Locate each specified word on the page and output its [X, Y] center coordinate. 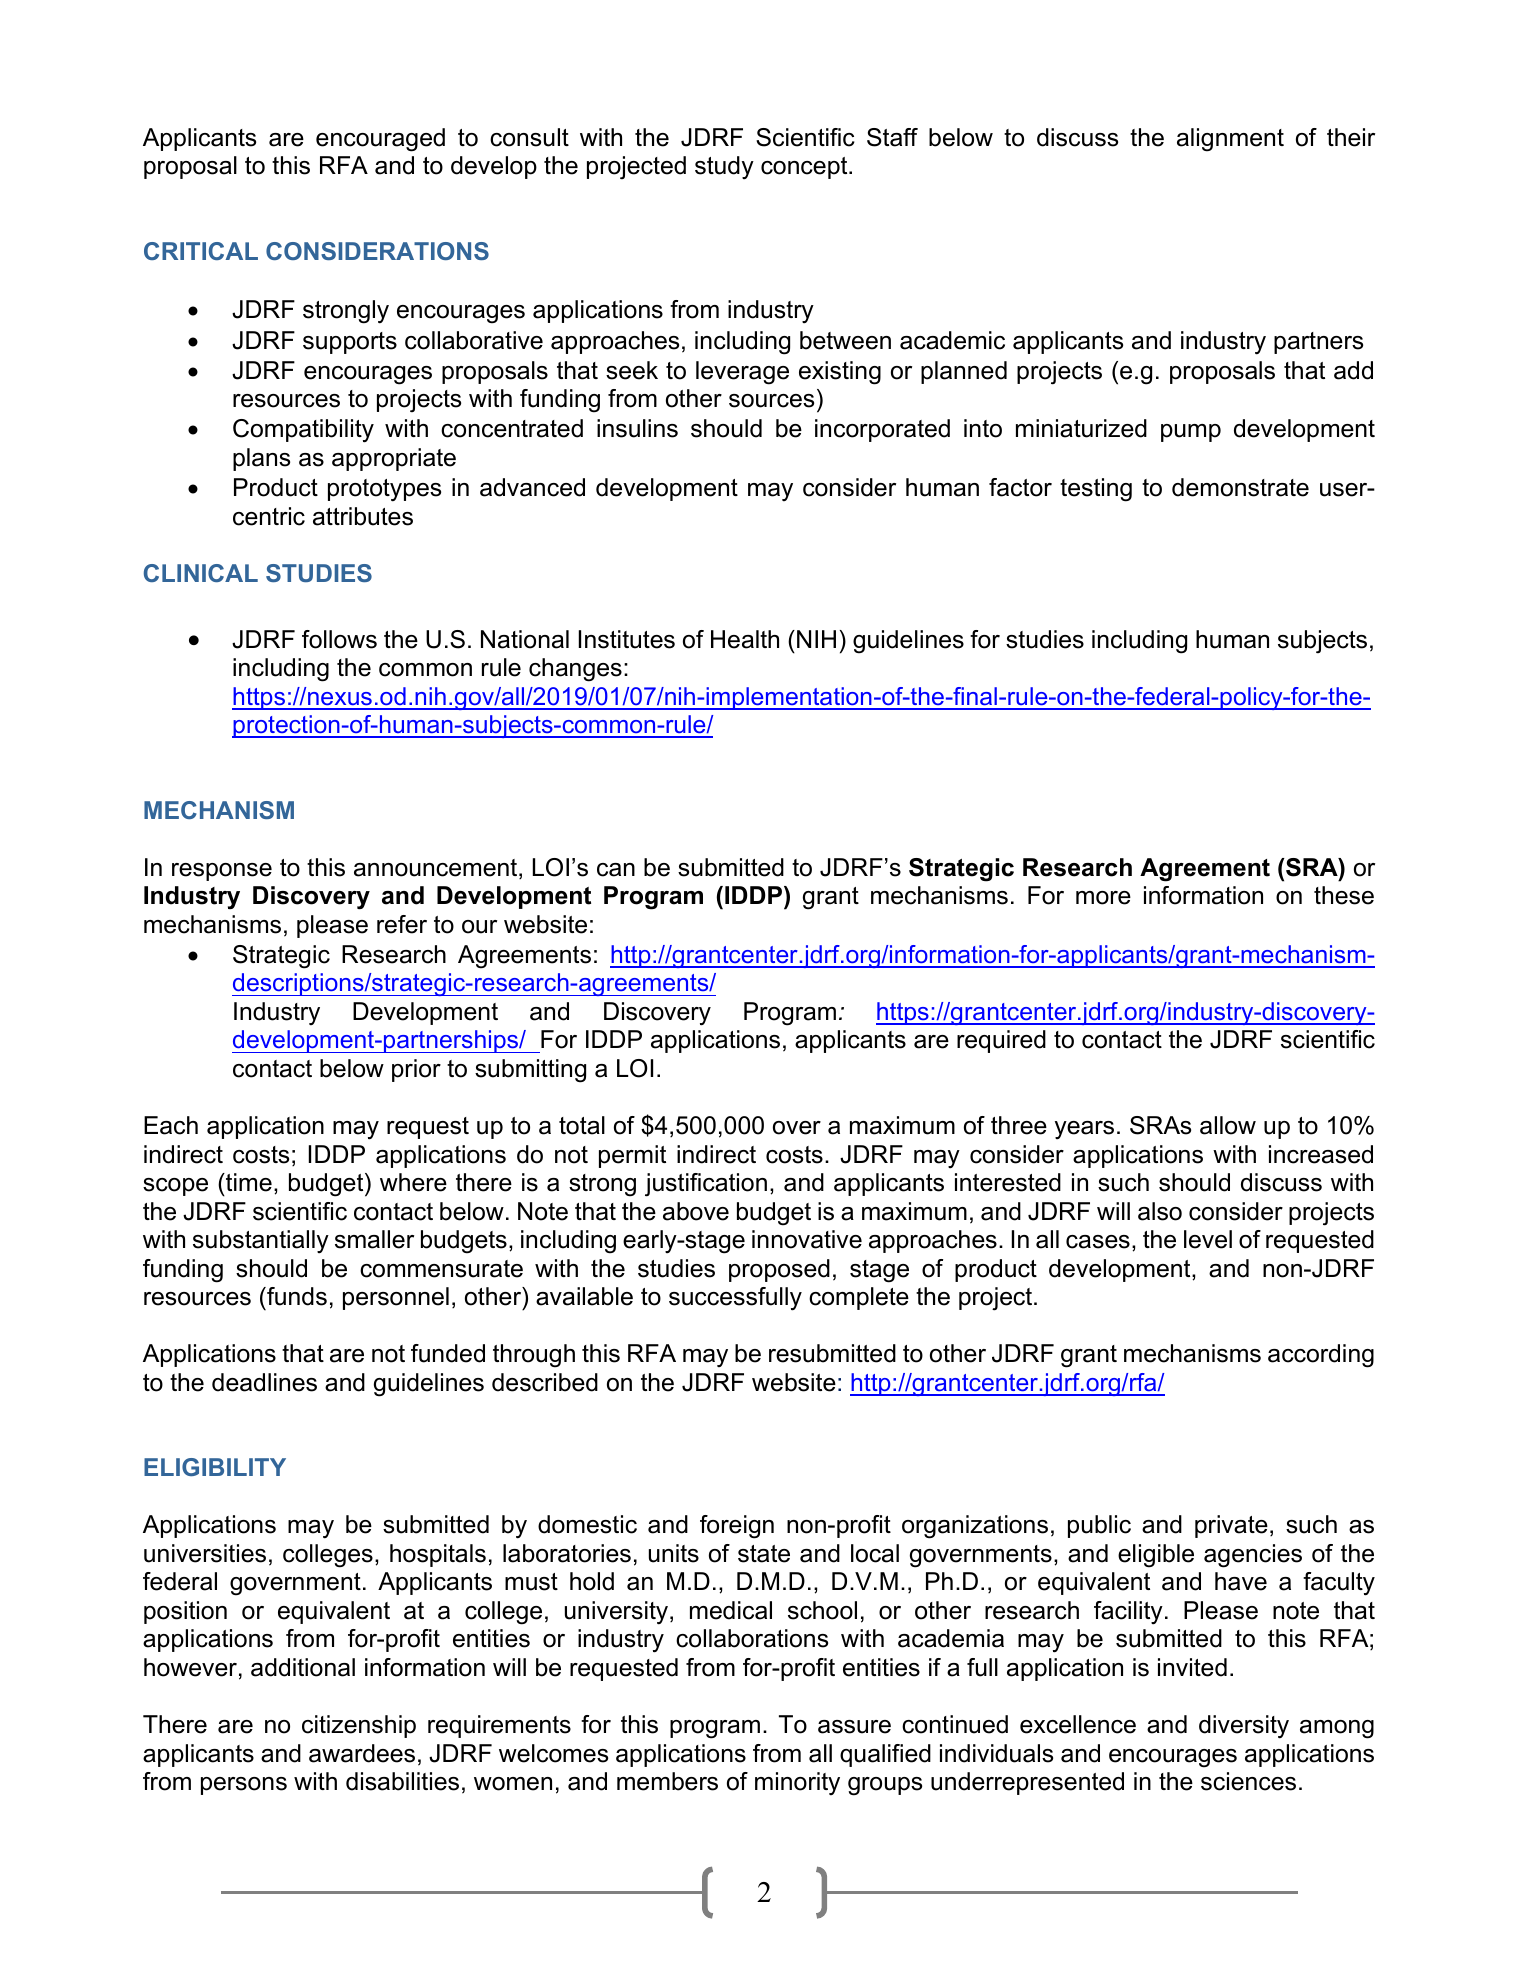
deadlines [264, 1382]
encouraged [380, 140]
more [1103, 898]
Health [745, 639]
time [248, 1182]
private [1231, 1526]
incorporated [882, 430]
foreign [737, 1527]
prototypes [384, 490]
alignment [1230, 140]
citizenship [359, 1726]
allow [1228, 1125]
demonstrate [1240, 487]
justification [706, 1185]
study [724, 168]
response [222, 872]
